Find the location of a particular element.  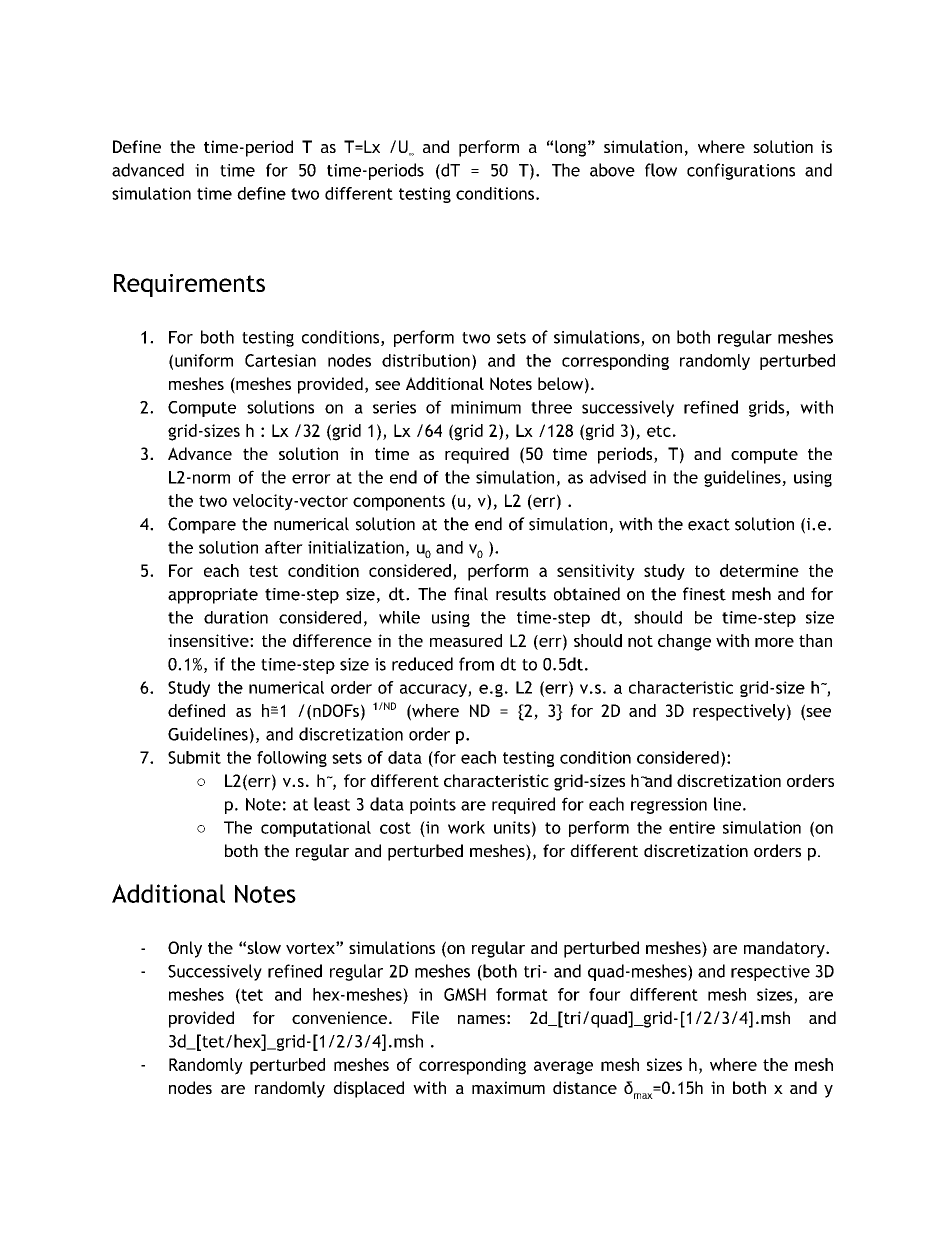

minimum is located at coordinates (486, 407).
